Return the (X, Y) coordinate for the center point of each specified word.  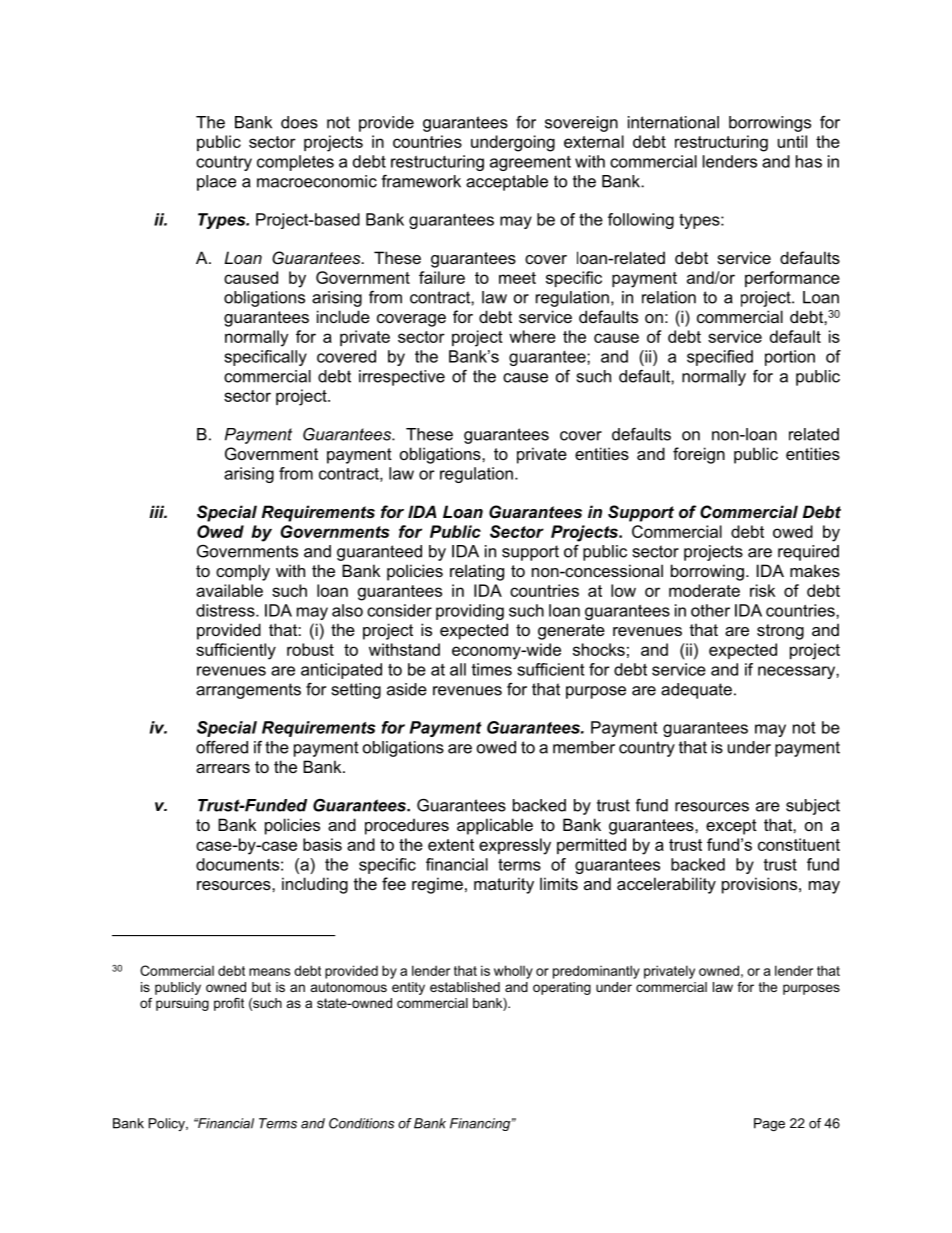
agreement (530, 163)
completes (295, 163)
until (792, 141)
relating (477, 572)
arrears (223, 768)
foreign (699, 455)
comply (243, 572)
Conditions (361, 1123)
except (731, 827)
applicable (495, 826)
